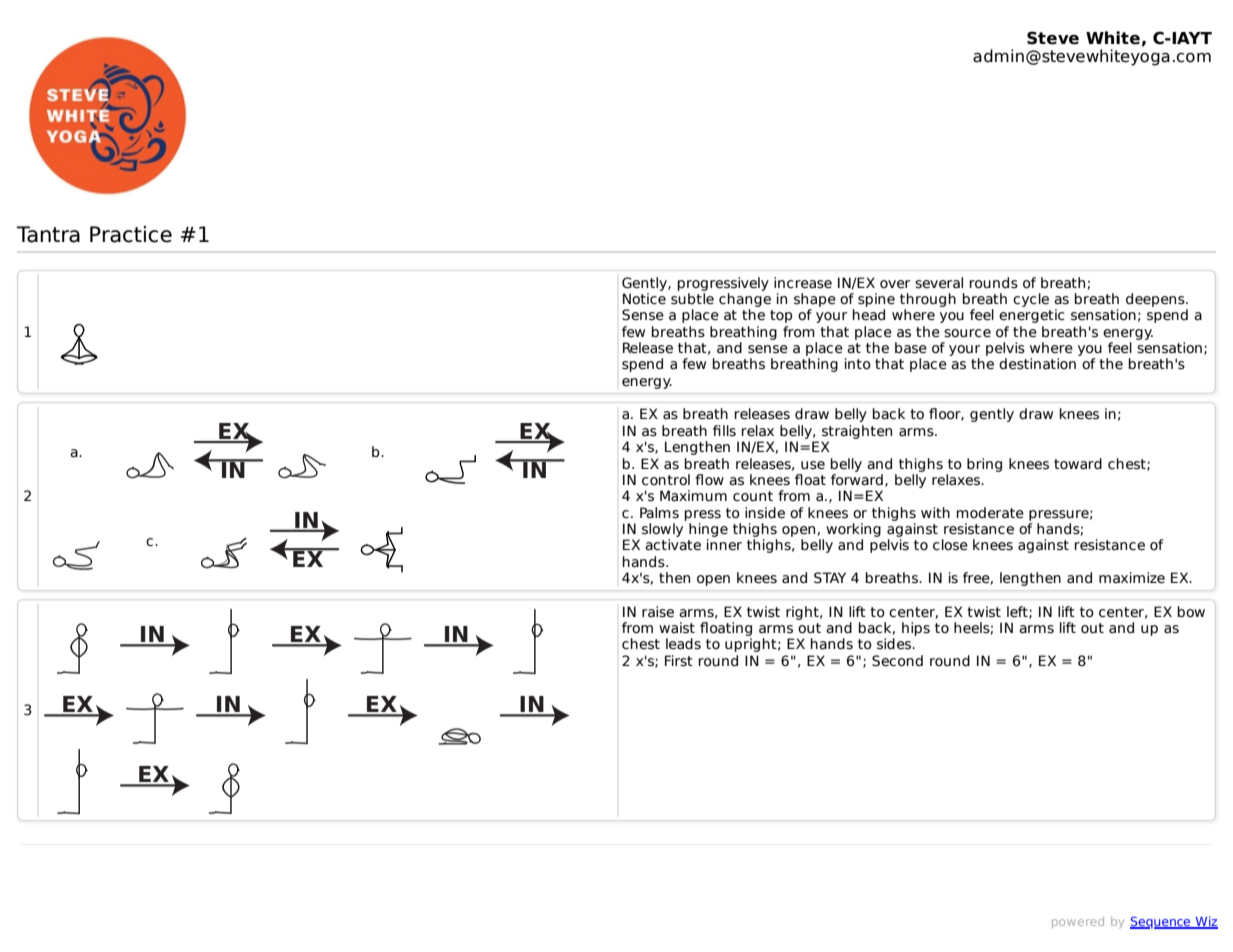  What do you see at coordinates (1078, 922) in the screenshot?
I see `powered` at bounding box center [1078, 922].
